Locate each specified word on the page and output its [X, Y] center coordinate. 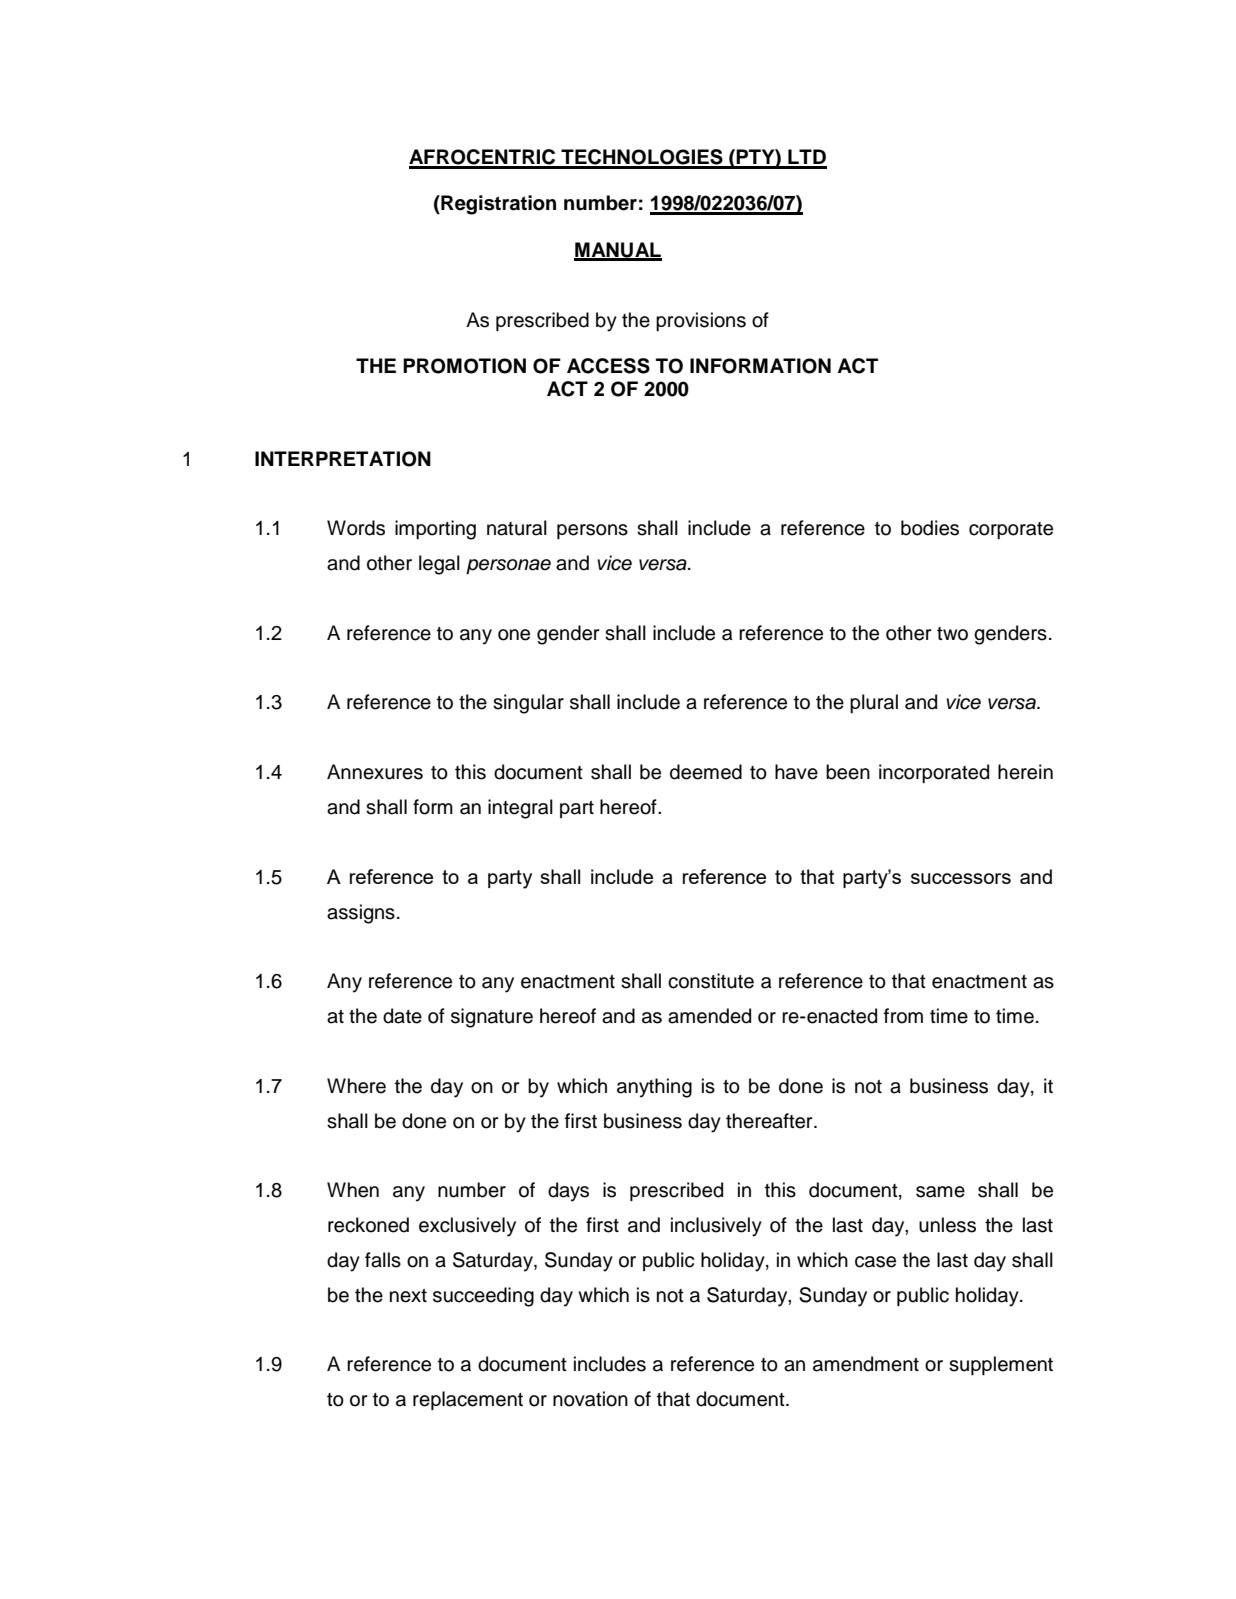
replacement [468, 1400]
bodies [930, 528]
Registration [497, 205]
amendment [866, 1364]
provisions [701, 321]
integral [520, 809]
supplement [1001, 1365]
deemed [706, 772]
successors [961, 878]
